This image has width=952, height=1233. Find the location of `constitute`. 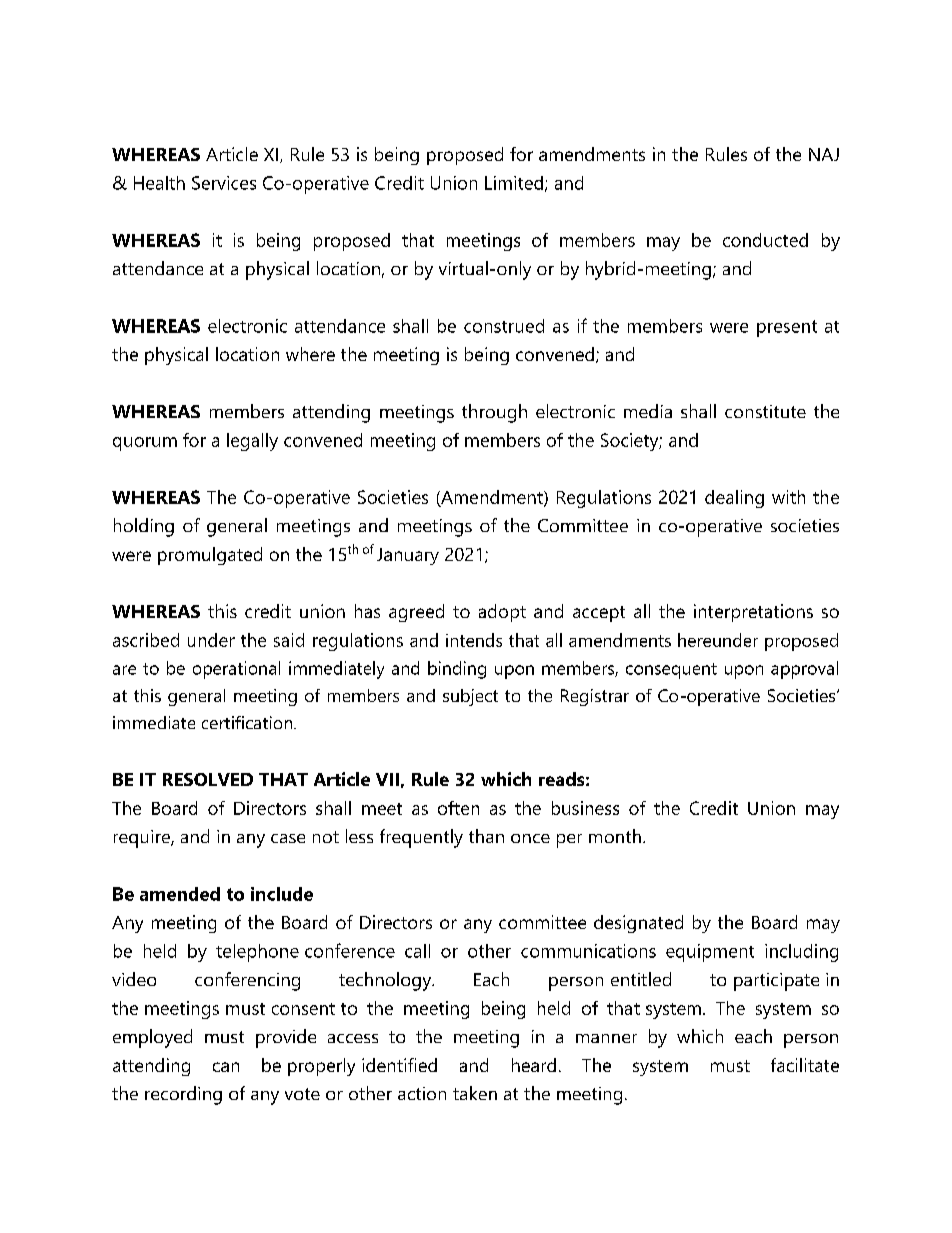

constitute is located at coordinates (765, 411).
